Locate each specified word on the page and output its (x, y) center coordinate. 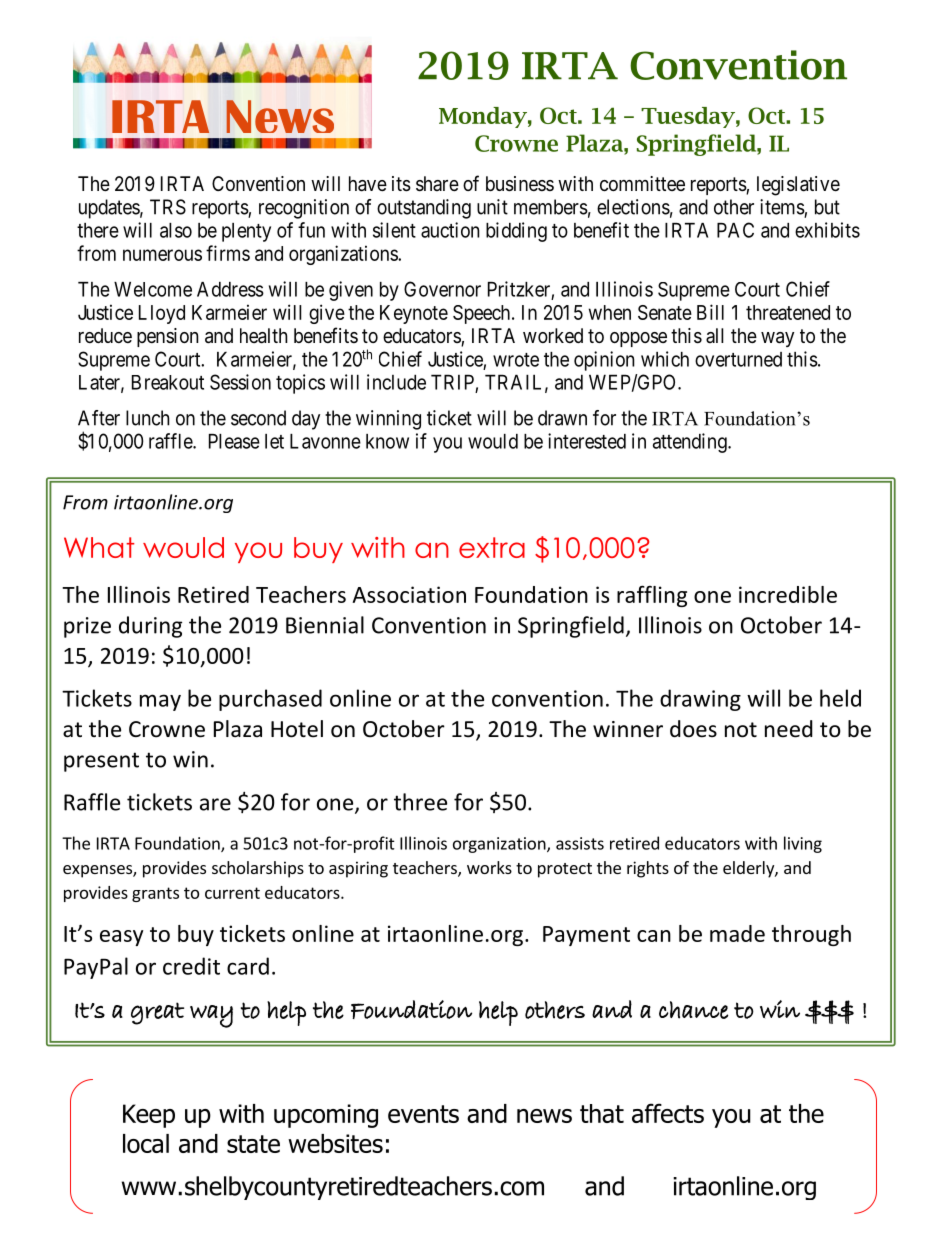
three (420, 802)
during (150, 627)
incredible (788, 594)
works (489, 867)
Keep (149, 1116)
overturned (738, 359)
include (396, 382)
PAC (735, 230)
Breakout (168, 382)
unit (492, 207)
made (737, 933)
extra (492, 547)
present (101, 762)
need (789, 729)
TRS (168, 207)
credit (191, 966)
